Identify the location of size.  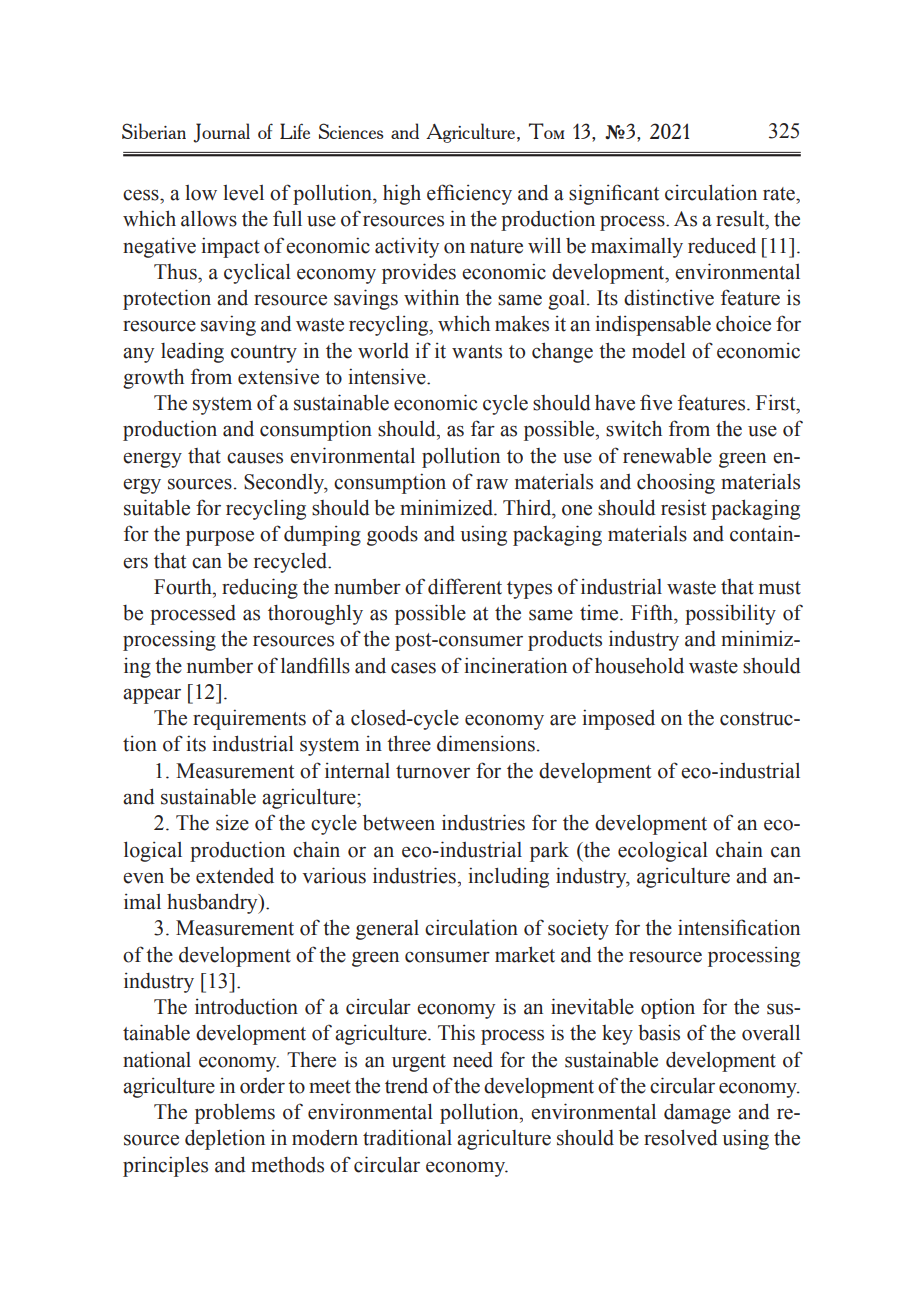
(232, 822).
